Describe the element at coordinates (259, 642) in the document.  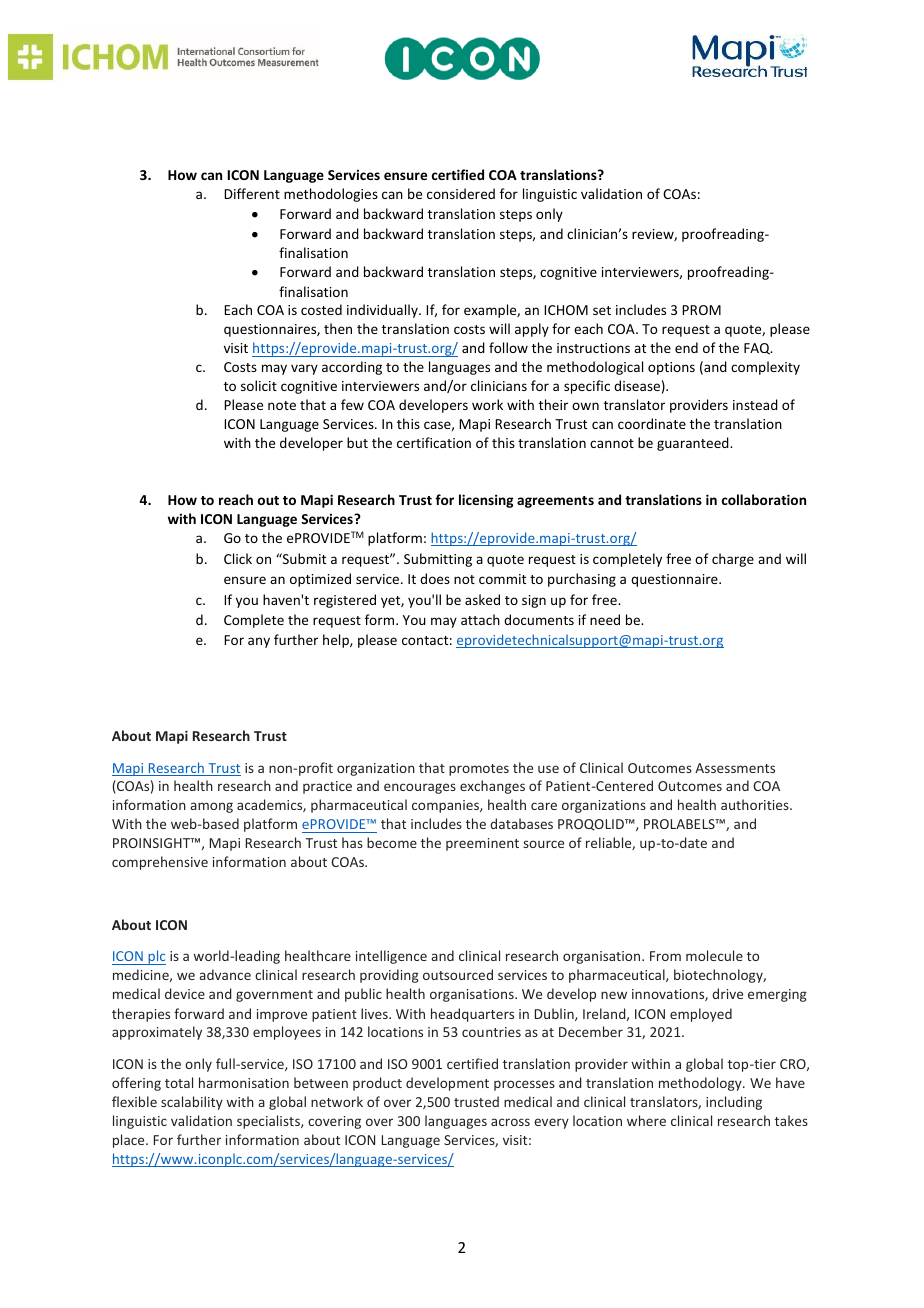
I see `any` at that location.
